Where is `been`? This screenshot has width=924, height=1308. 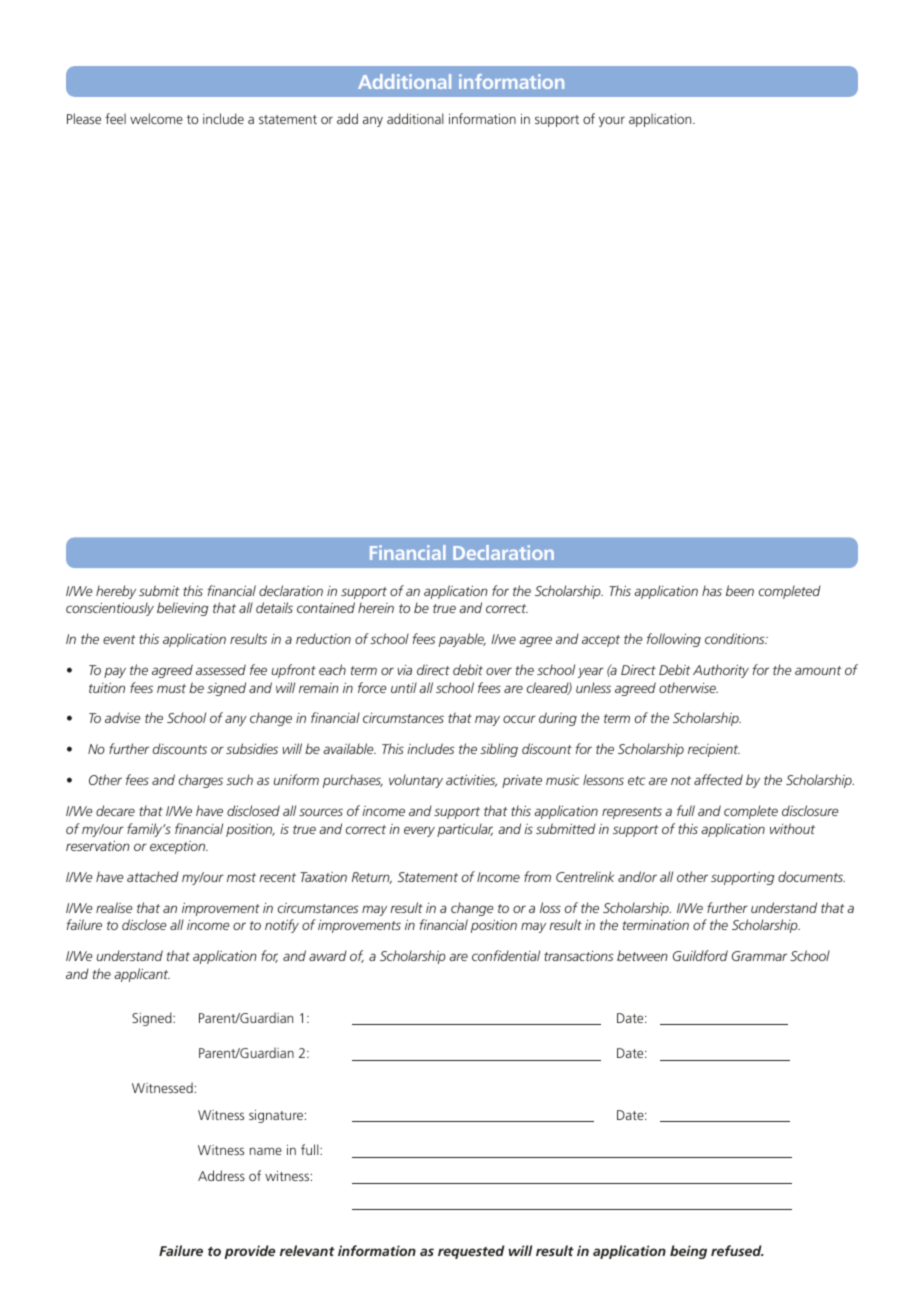 been is located at coordinates (740, 590).
